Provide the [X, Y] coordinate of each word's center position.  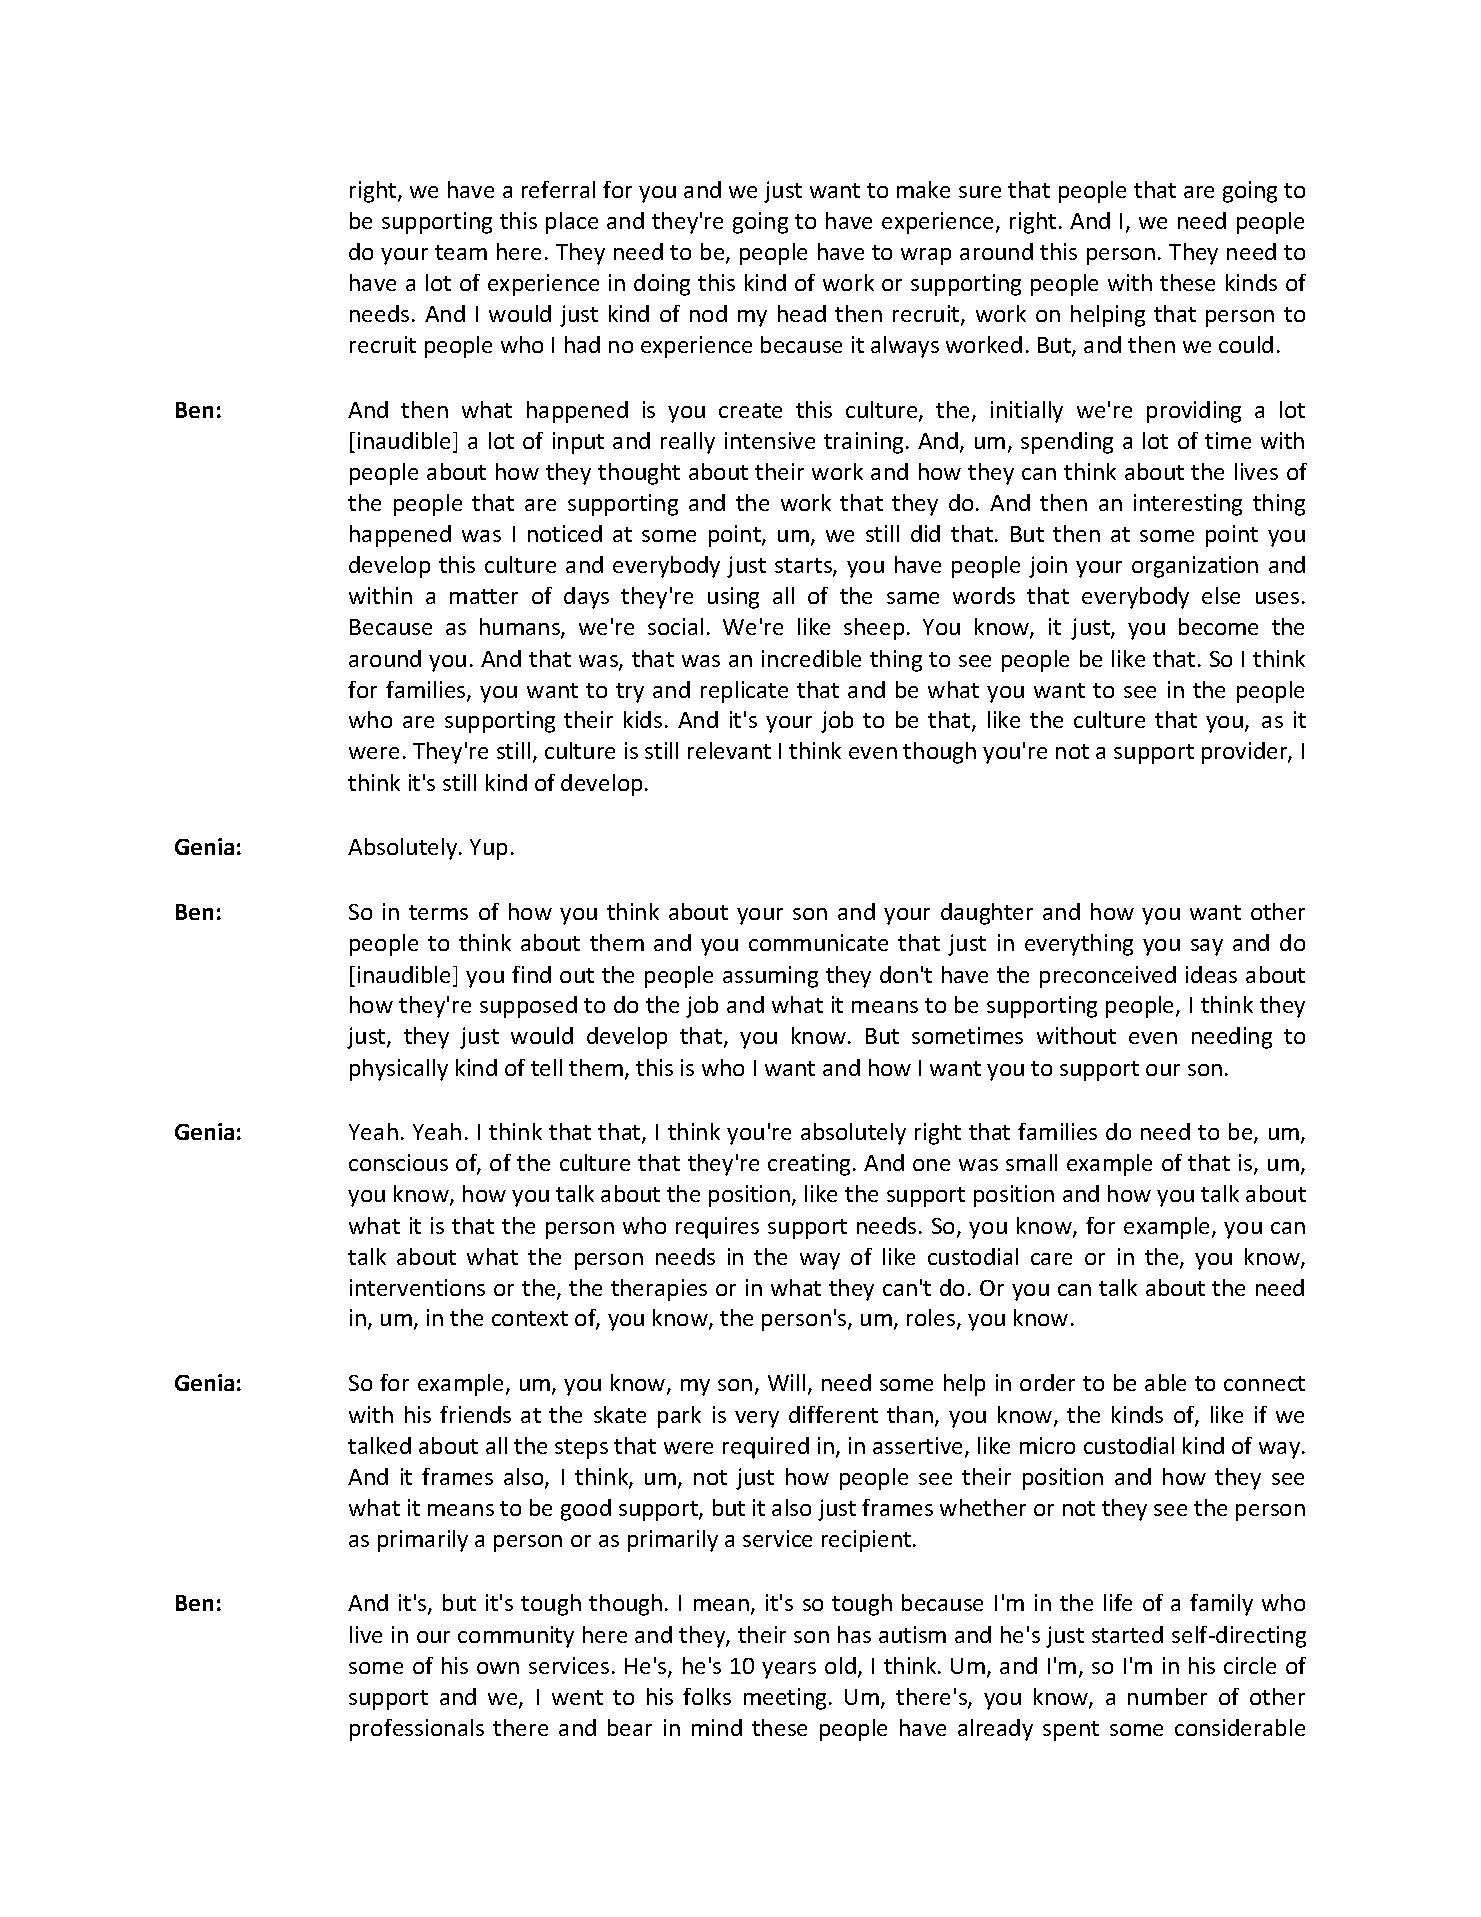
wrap [926, 256]
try [630, 693]
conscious [398, 1162]
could [1246, 344]
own [498, 1668]
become [1218, 626]
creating [811, 1165]
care [1051, 1259]
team [461, 252]
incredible [811, 658]
